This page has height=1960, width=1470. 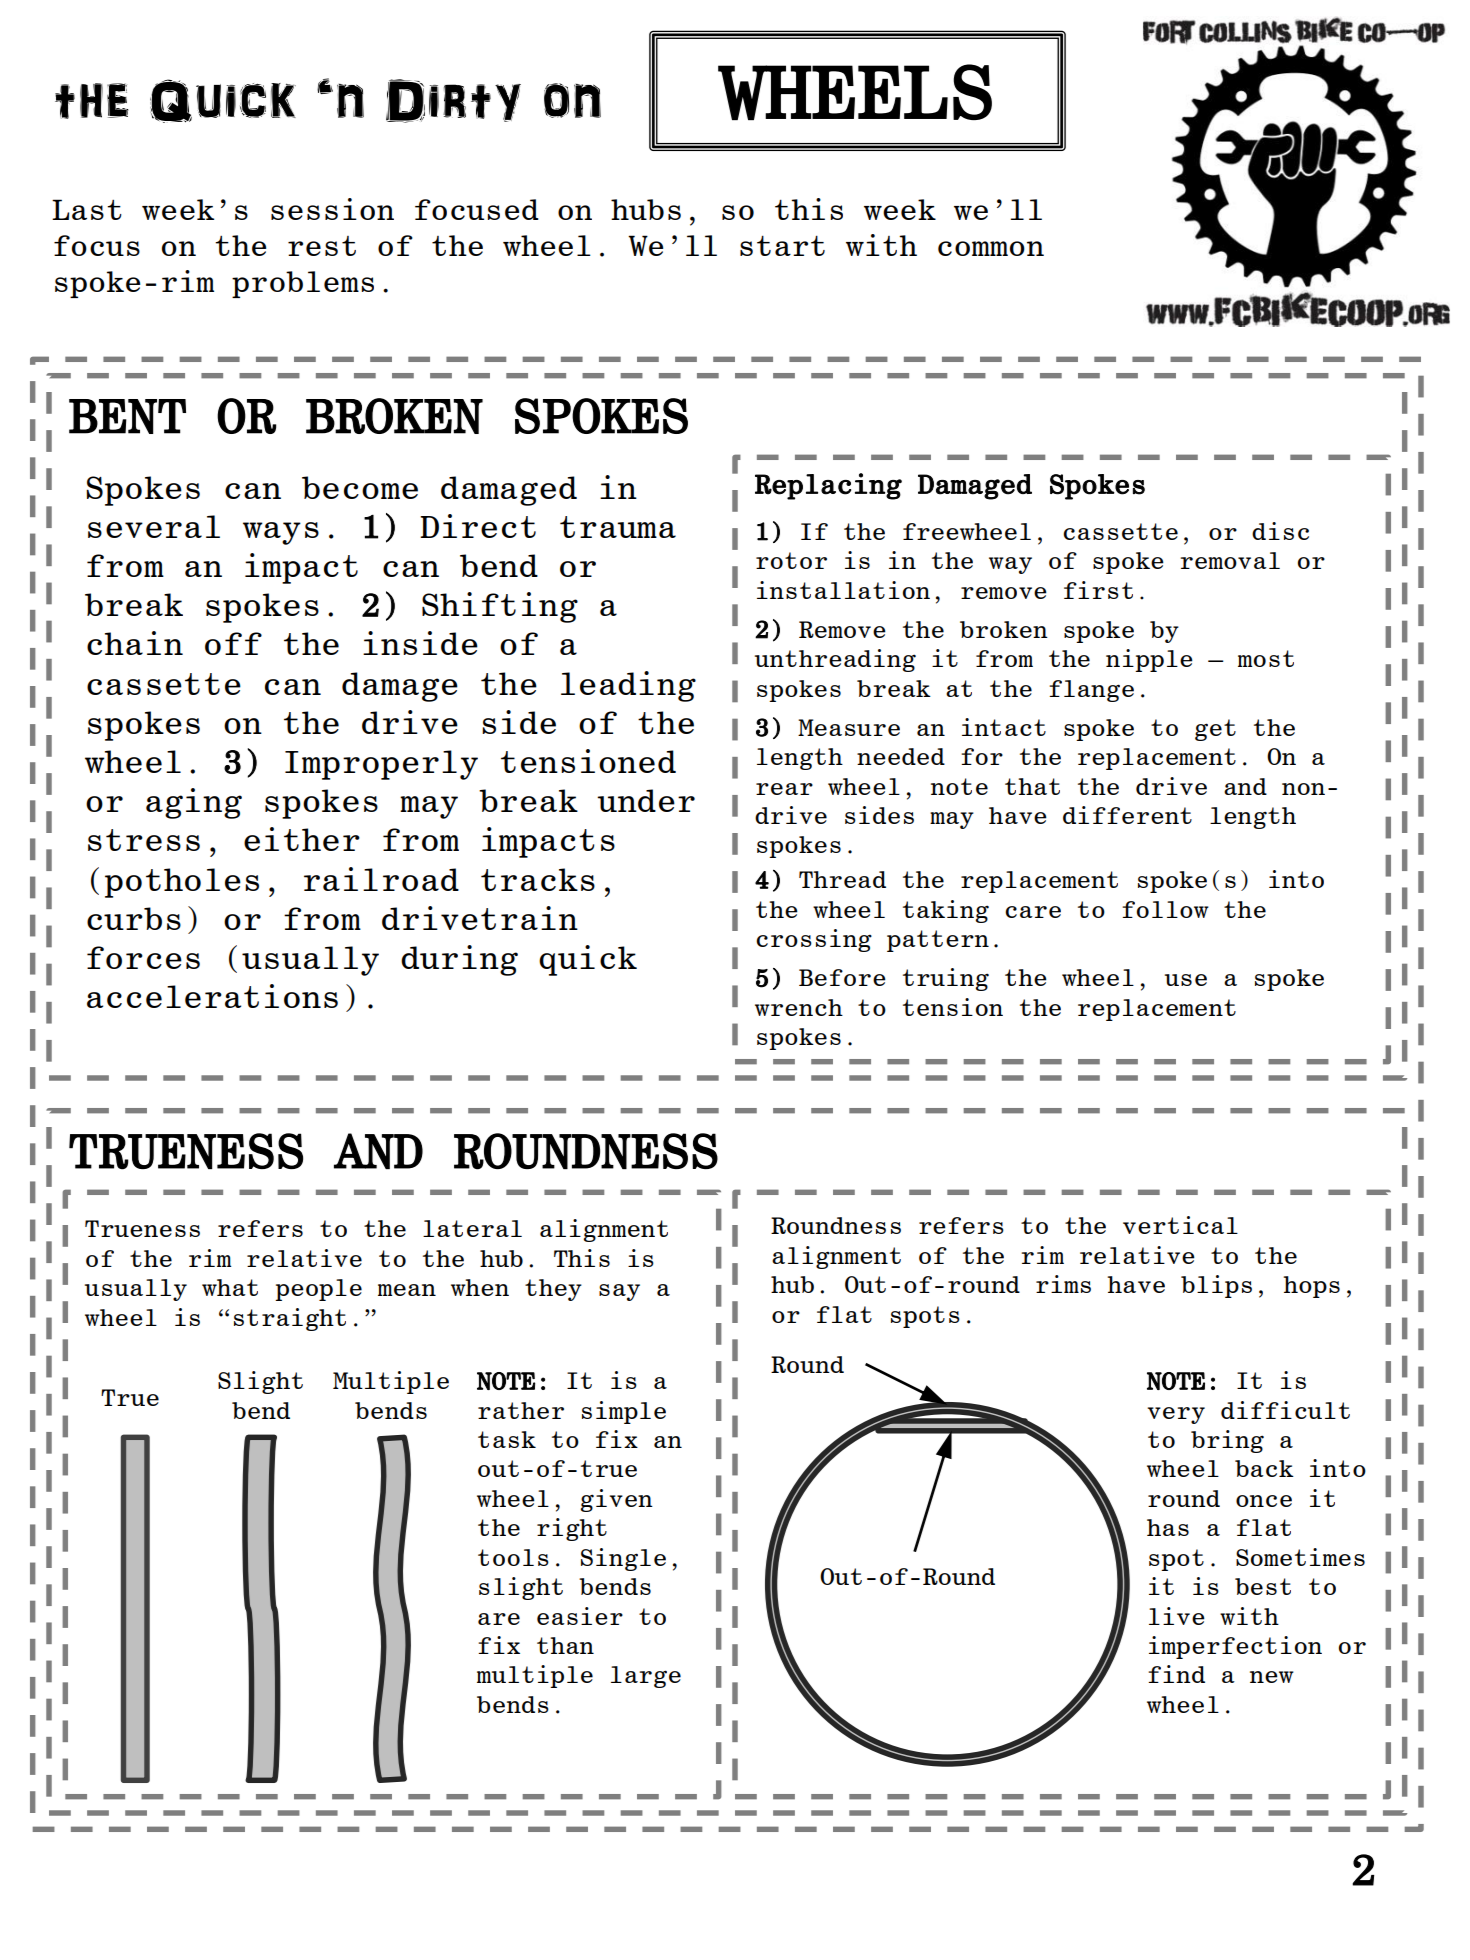 I want to click on either, so click(x=302, y=839).
